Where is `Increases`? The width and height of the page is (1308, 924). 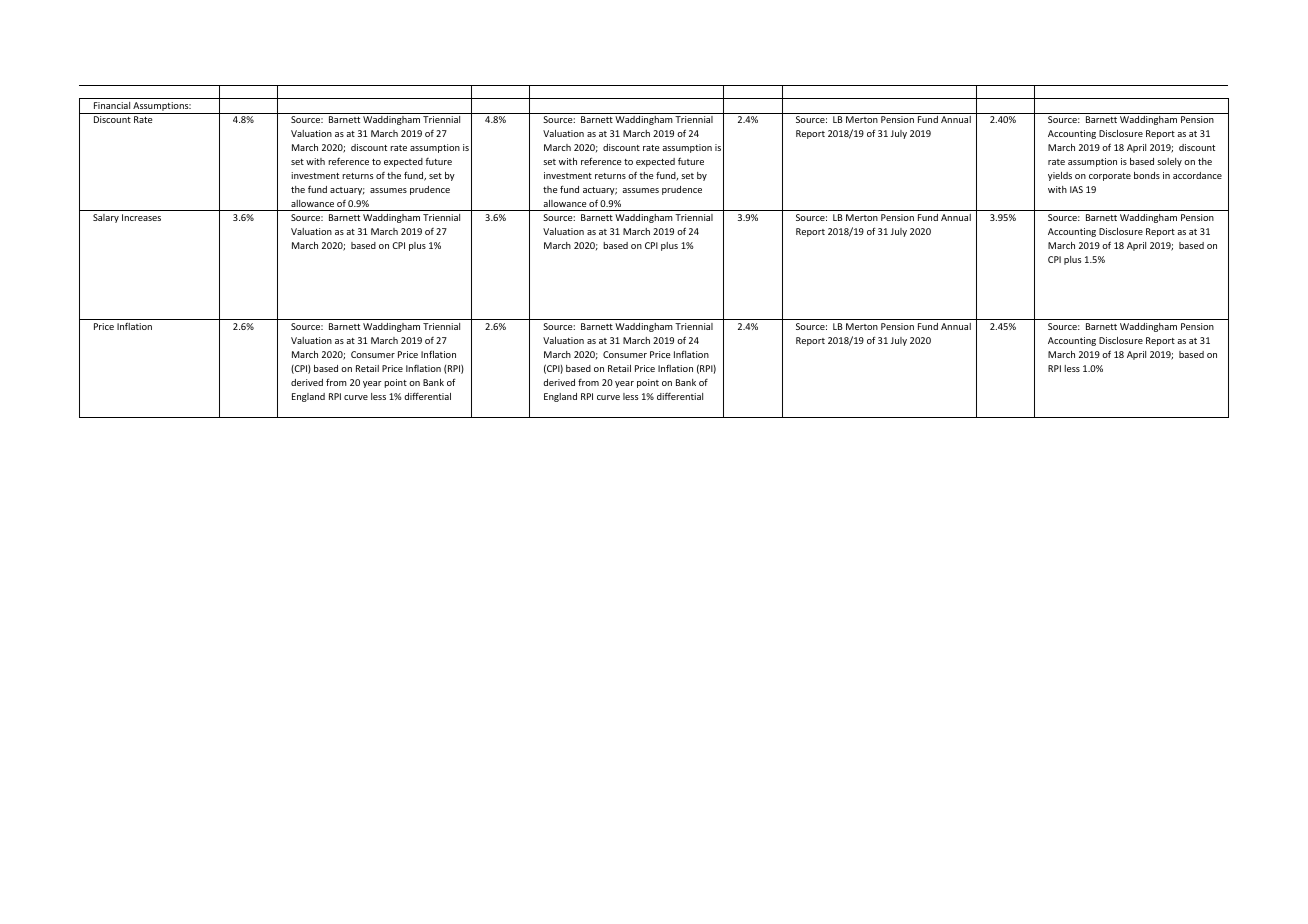
Increases is located at coordinates (141, 217).
